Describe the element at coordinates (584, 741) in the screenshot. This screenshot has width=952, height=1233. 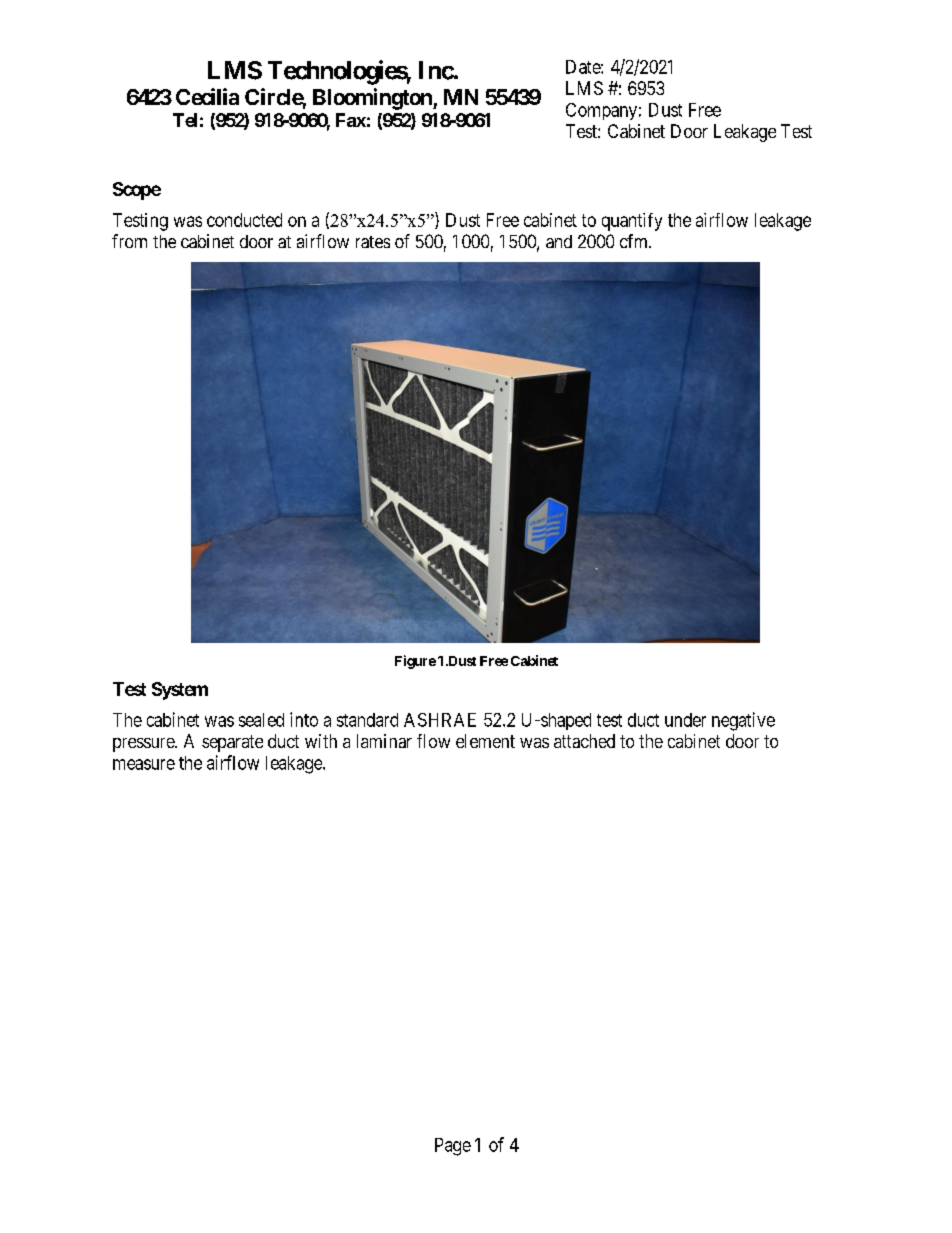
I see `attached` at that location.
